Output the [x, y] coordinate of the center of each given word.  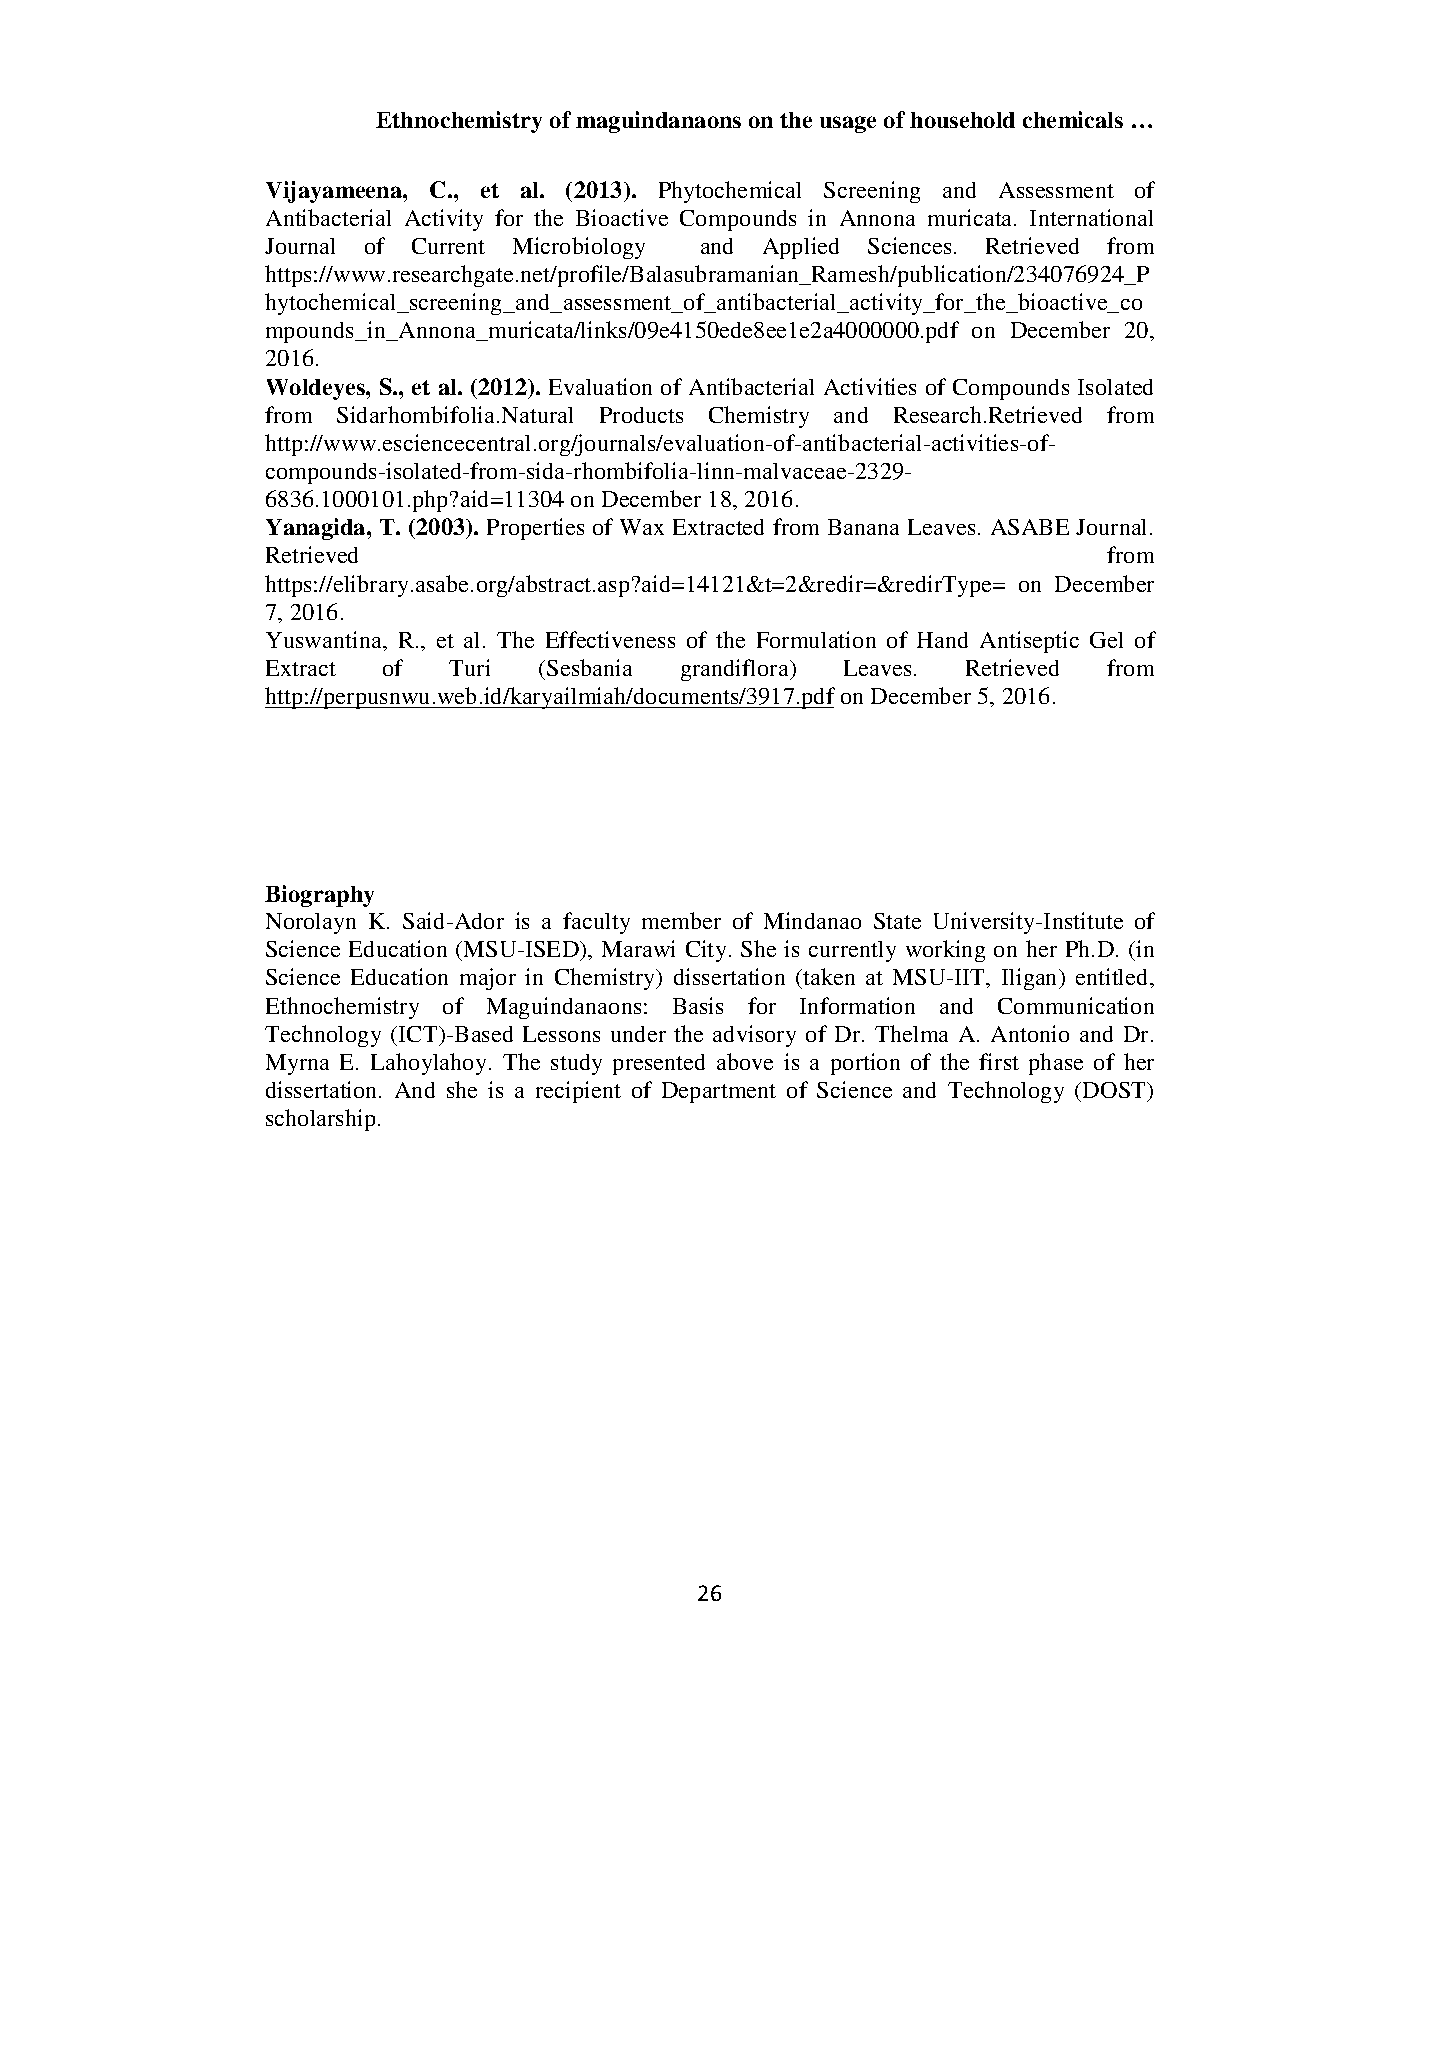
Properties [535, 529]
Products [641, 415]
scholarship [320, 1120]
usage [848, 124]
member [681, 920]
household [962, 120]
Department [719, 1092]
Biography [319, 896]
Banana [863, 527]
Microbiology [579, 248]
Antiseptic [1029, 642]
